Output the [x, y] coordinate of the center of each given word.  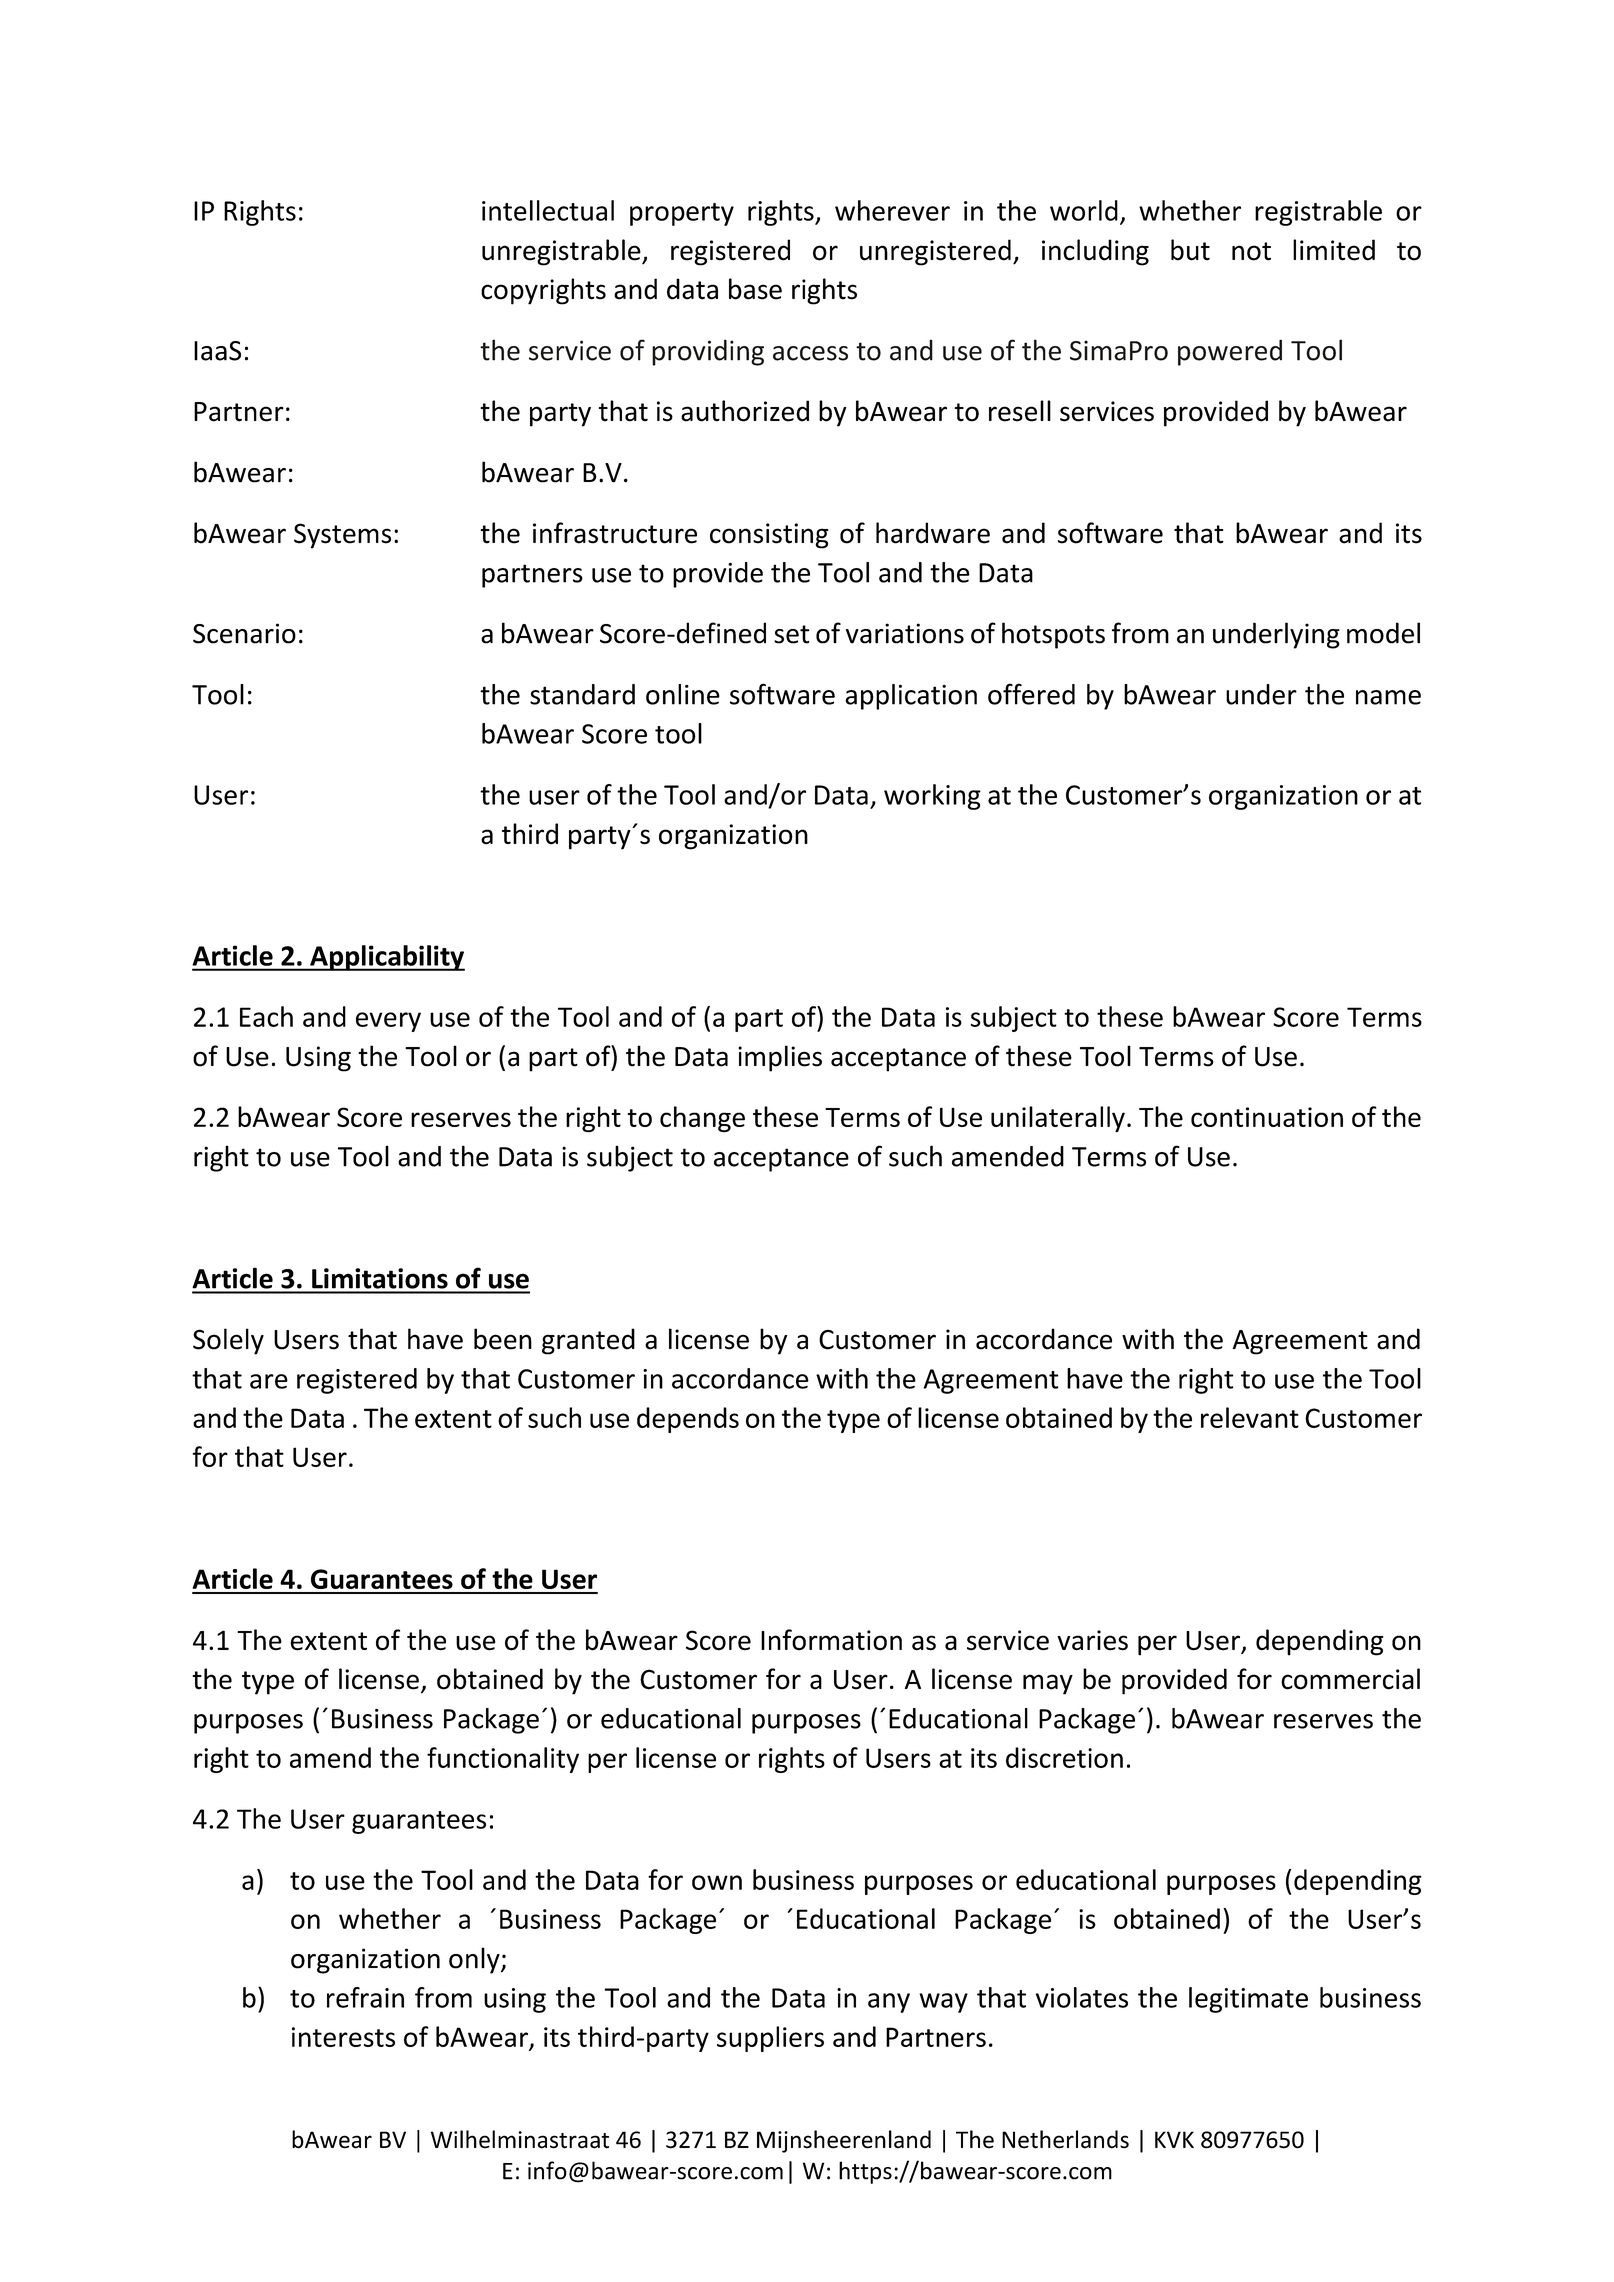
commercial [1350, 1679]
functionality [503, 1760]
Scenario [244, 633]
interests [343, 2037]
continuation [1267, 1117]
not [1251, 251]
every [388, 1022]
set [791, 634]
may [1048, 1684]
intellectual [548, 210]
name [1388, 697]
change [702, 1119]
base [755, 289]
